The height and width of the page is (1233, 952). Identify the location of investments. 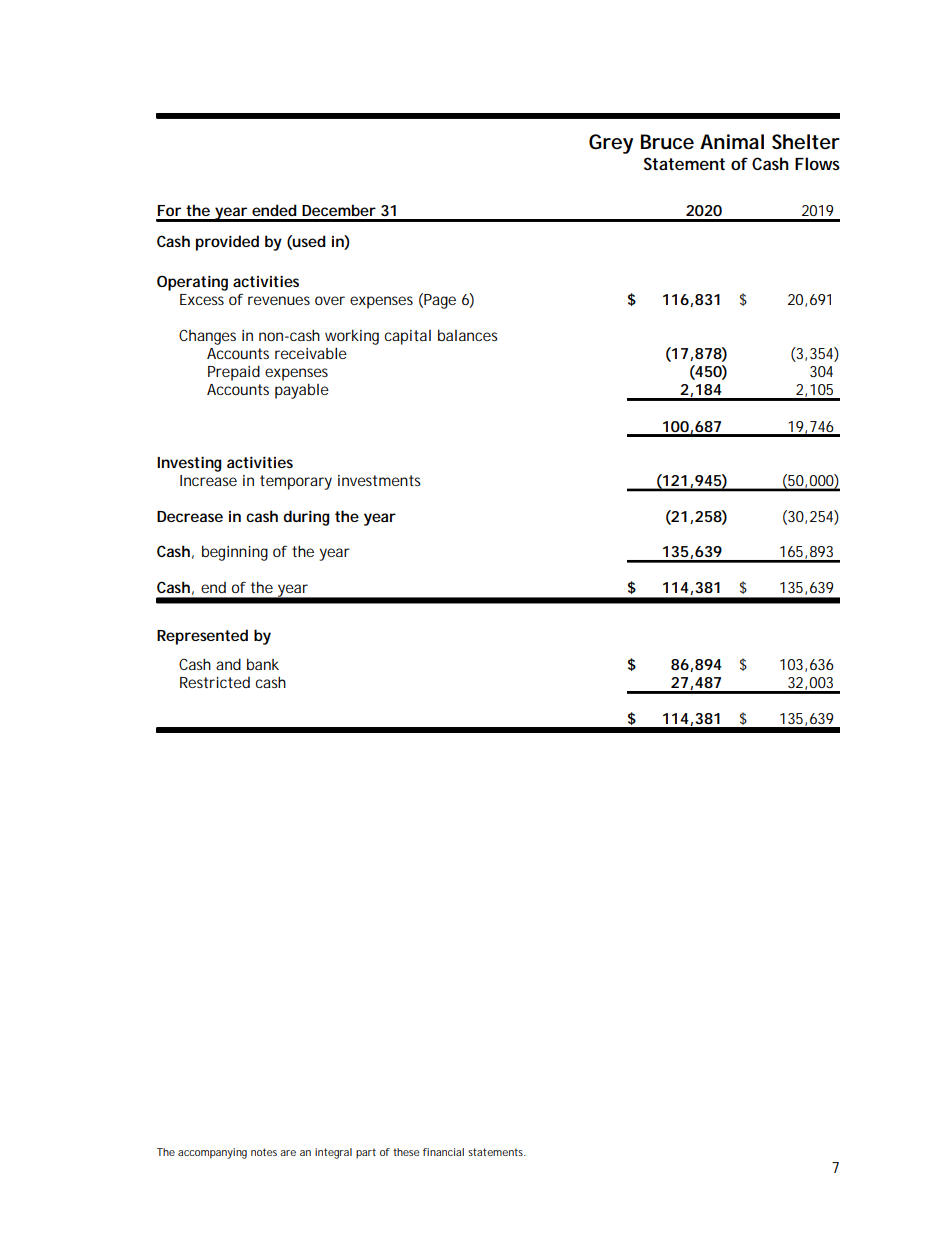
(379, 480).
